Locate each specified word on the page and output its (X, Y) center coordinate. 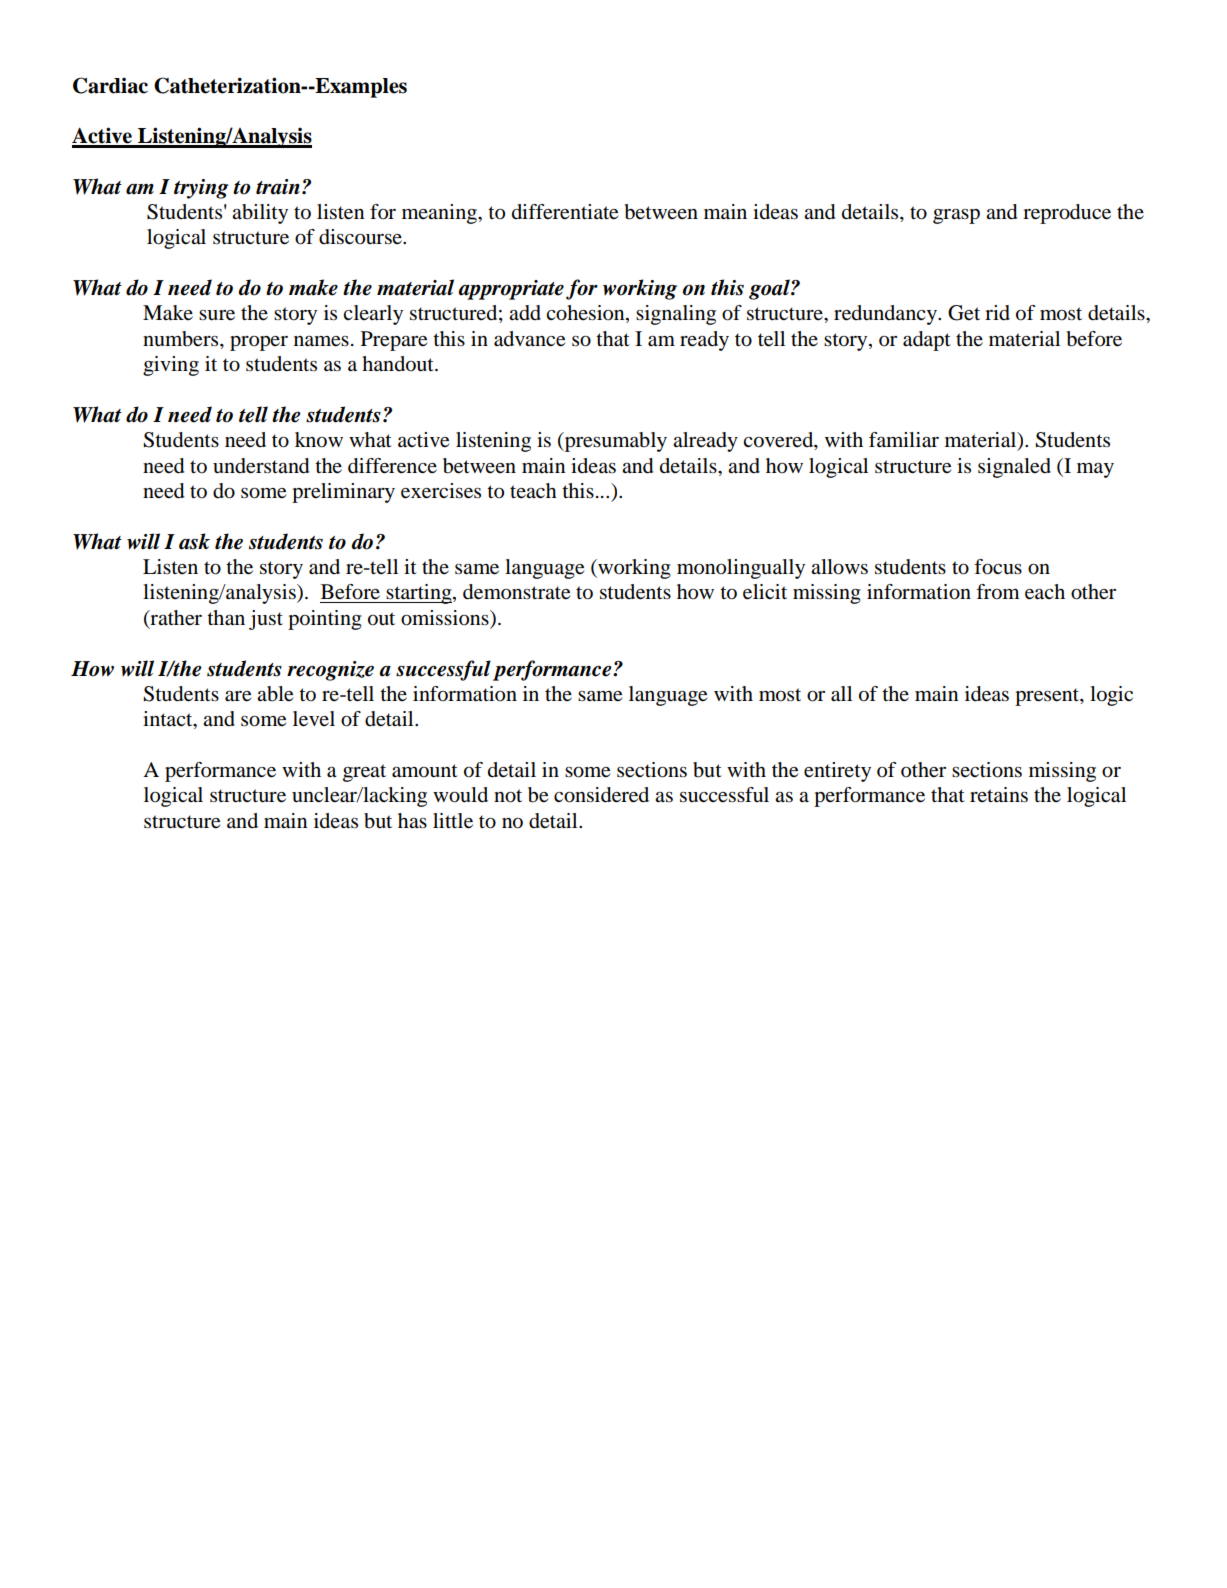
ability (260, 214)
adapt (927, 341)
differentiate (565, 212)
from (998, 592)
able (275, 694)
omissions (446, 619)
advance (529, 339)
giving (171, 366)
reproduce (1067, 214)
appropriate (511, 290)
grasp (956, 216)
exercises (441, 491)
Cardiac (110, 85)
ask (194, 541)
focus (998, 567)
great (364, 773)
